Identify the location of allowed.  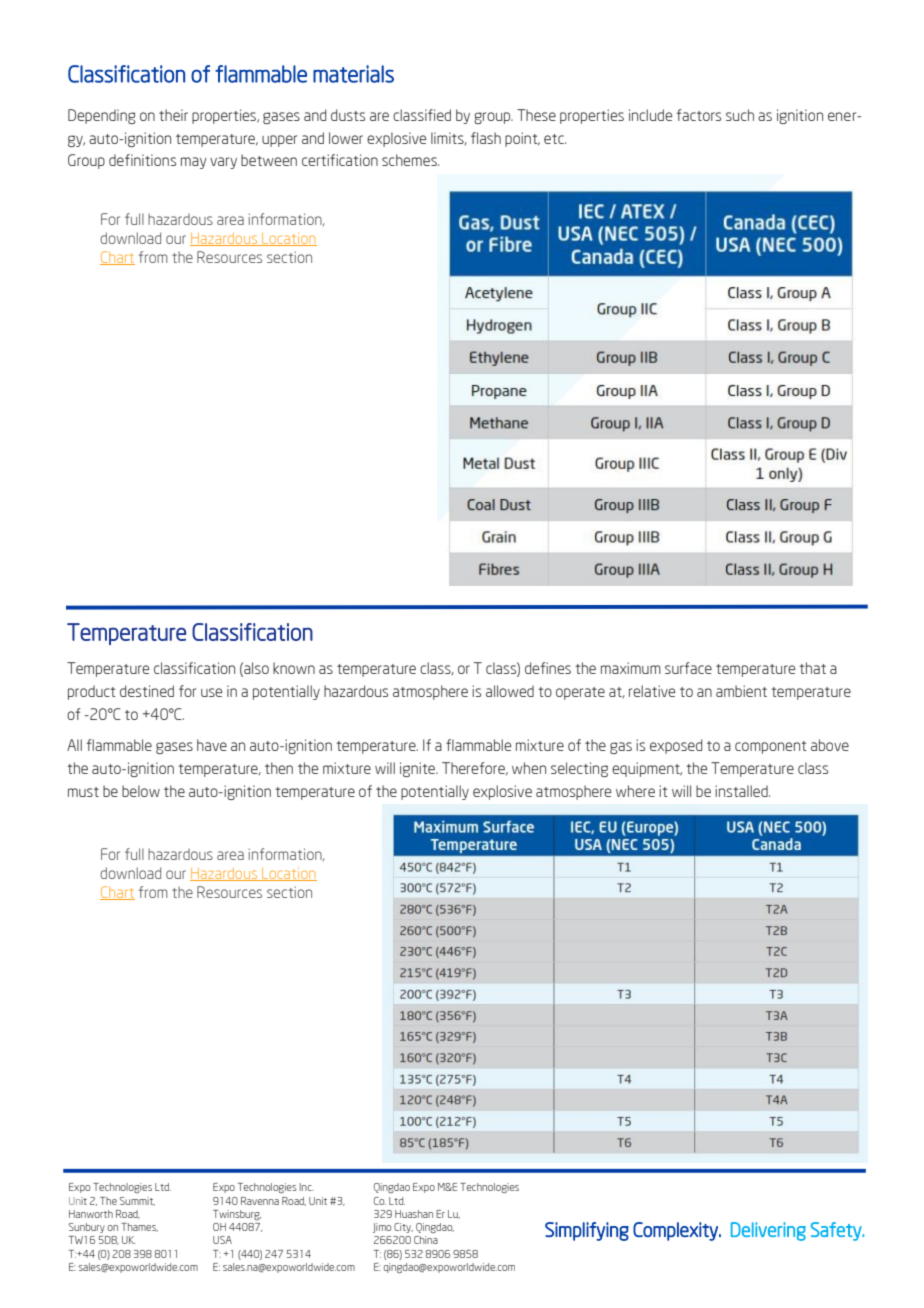
(510, 691).
